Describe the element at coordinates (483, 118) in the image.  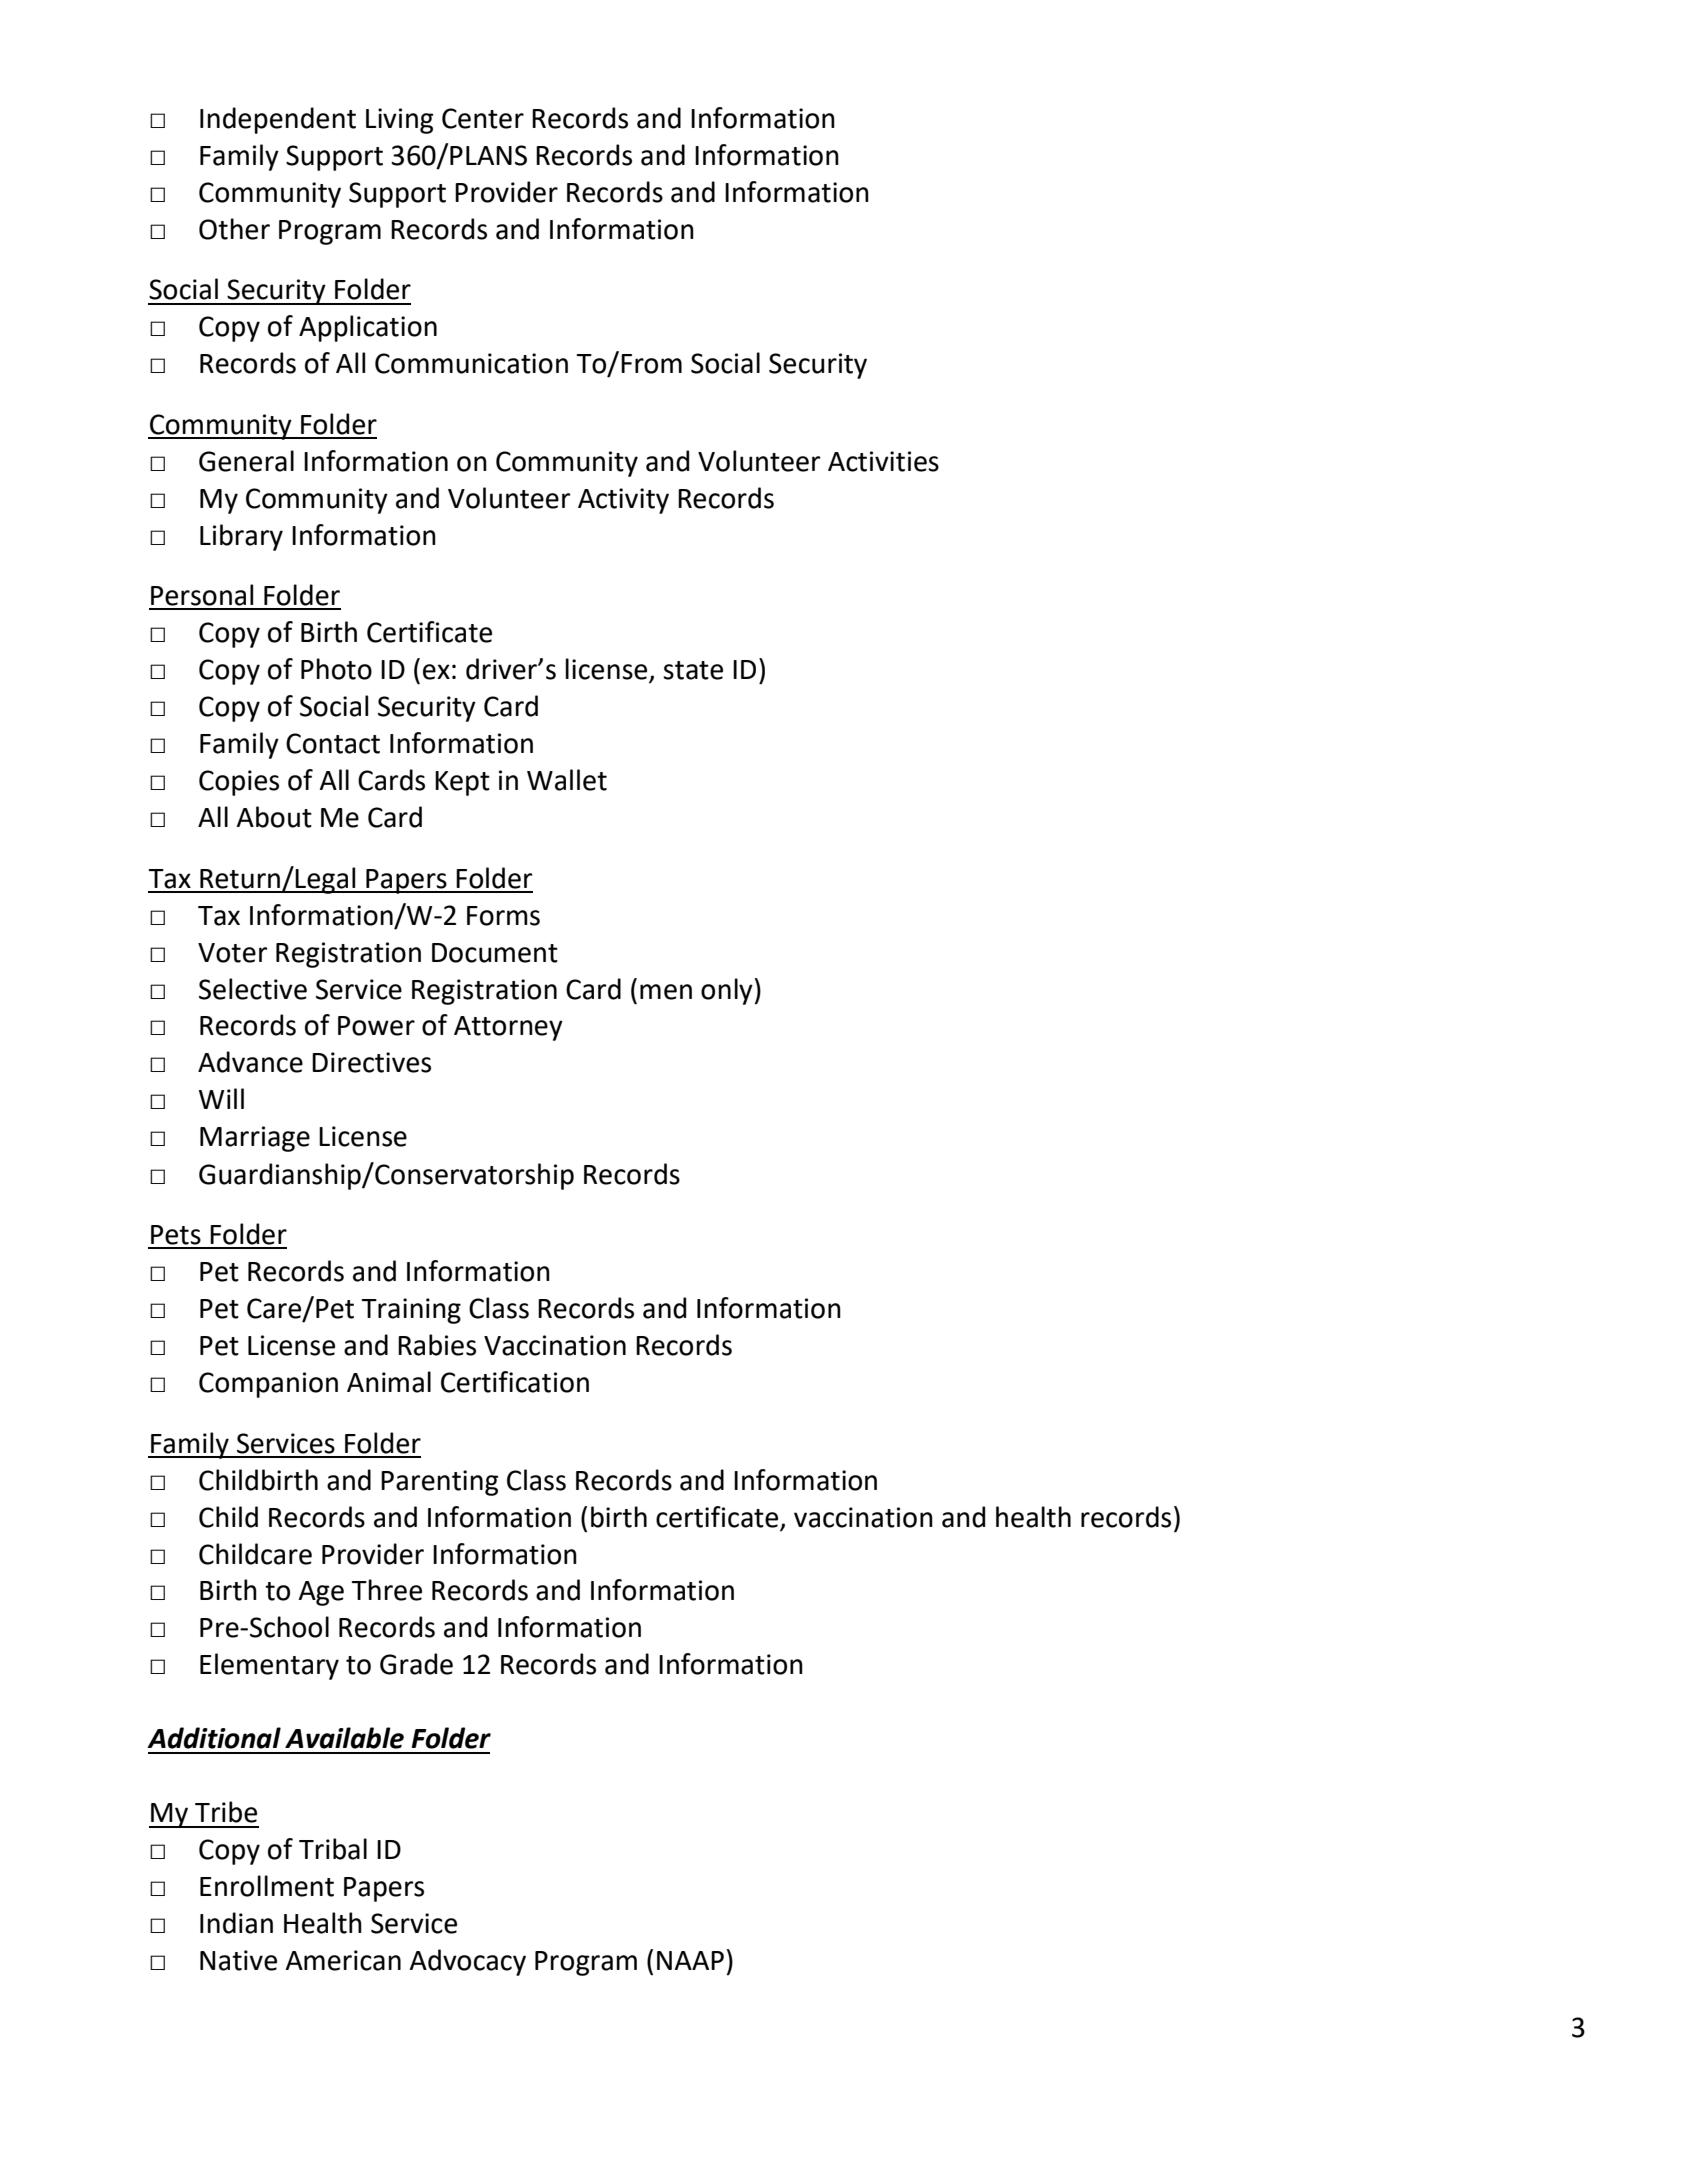
I see `Center` at that location.
